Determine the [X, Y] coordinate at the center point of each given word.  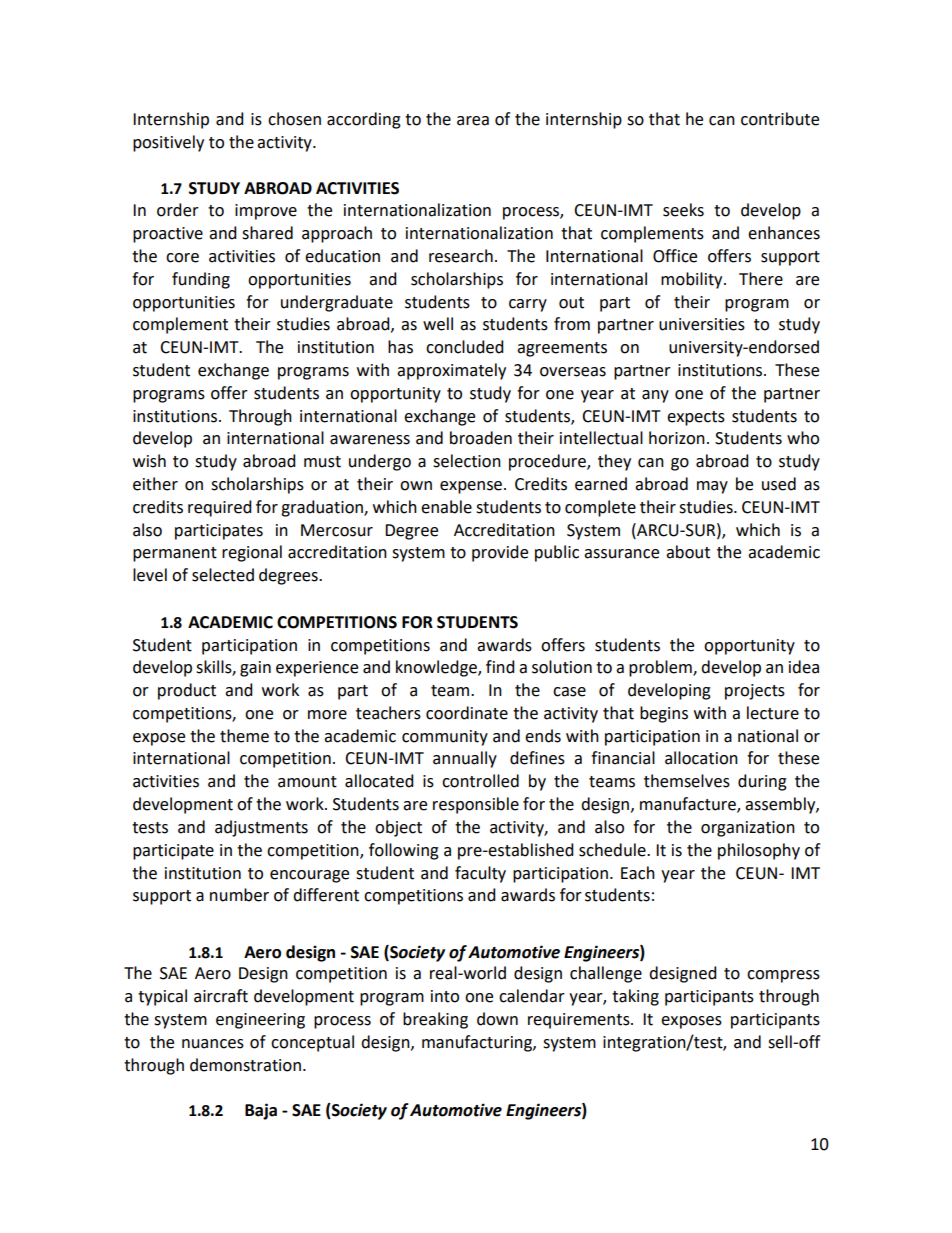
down [497, 1019]
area [473, 121]
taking [635, 997]
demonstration [245, 1065]
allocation [701, 758]
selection [467, 461]
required [220, 508]
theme [244, 736]
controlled [480, 781]
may [712, 487]
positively [168, 143]
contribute [780, 119]
